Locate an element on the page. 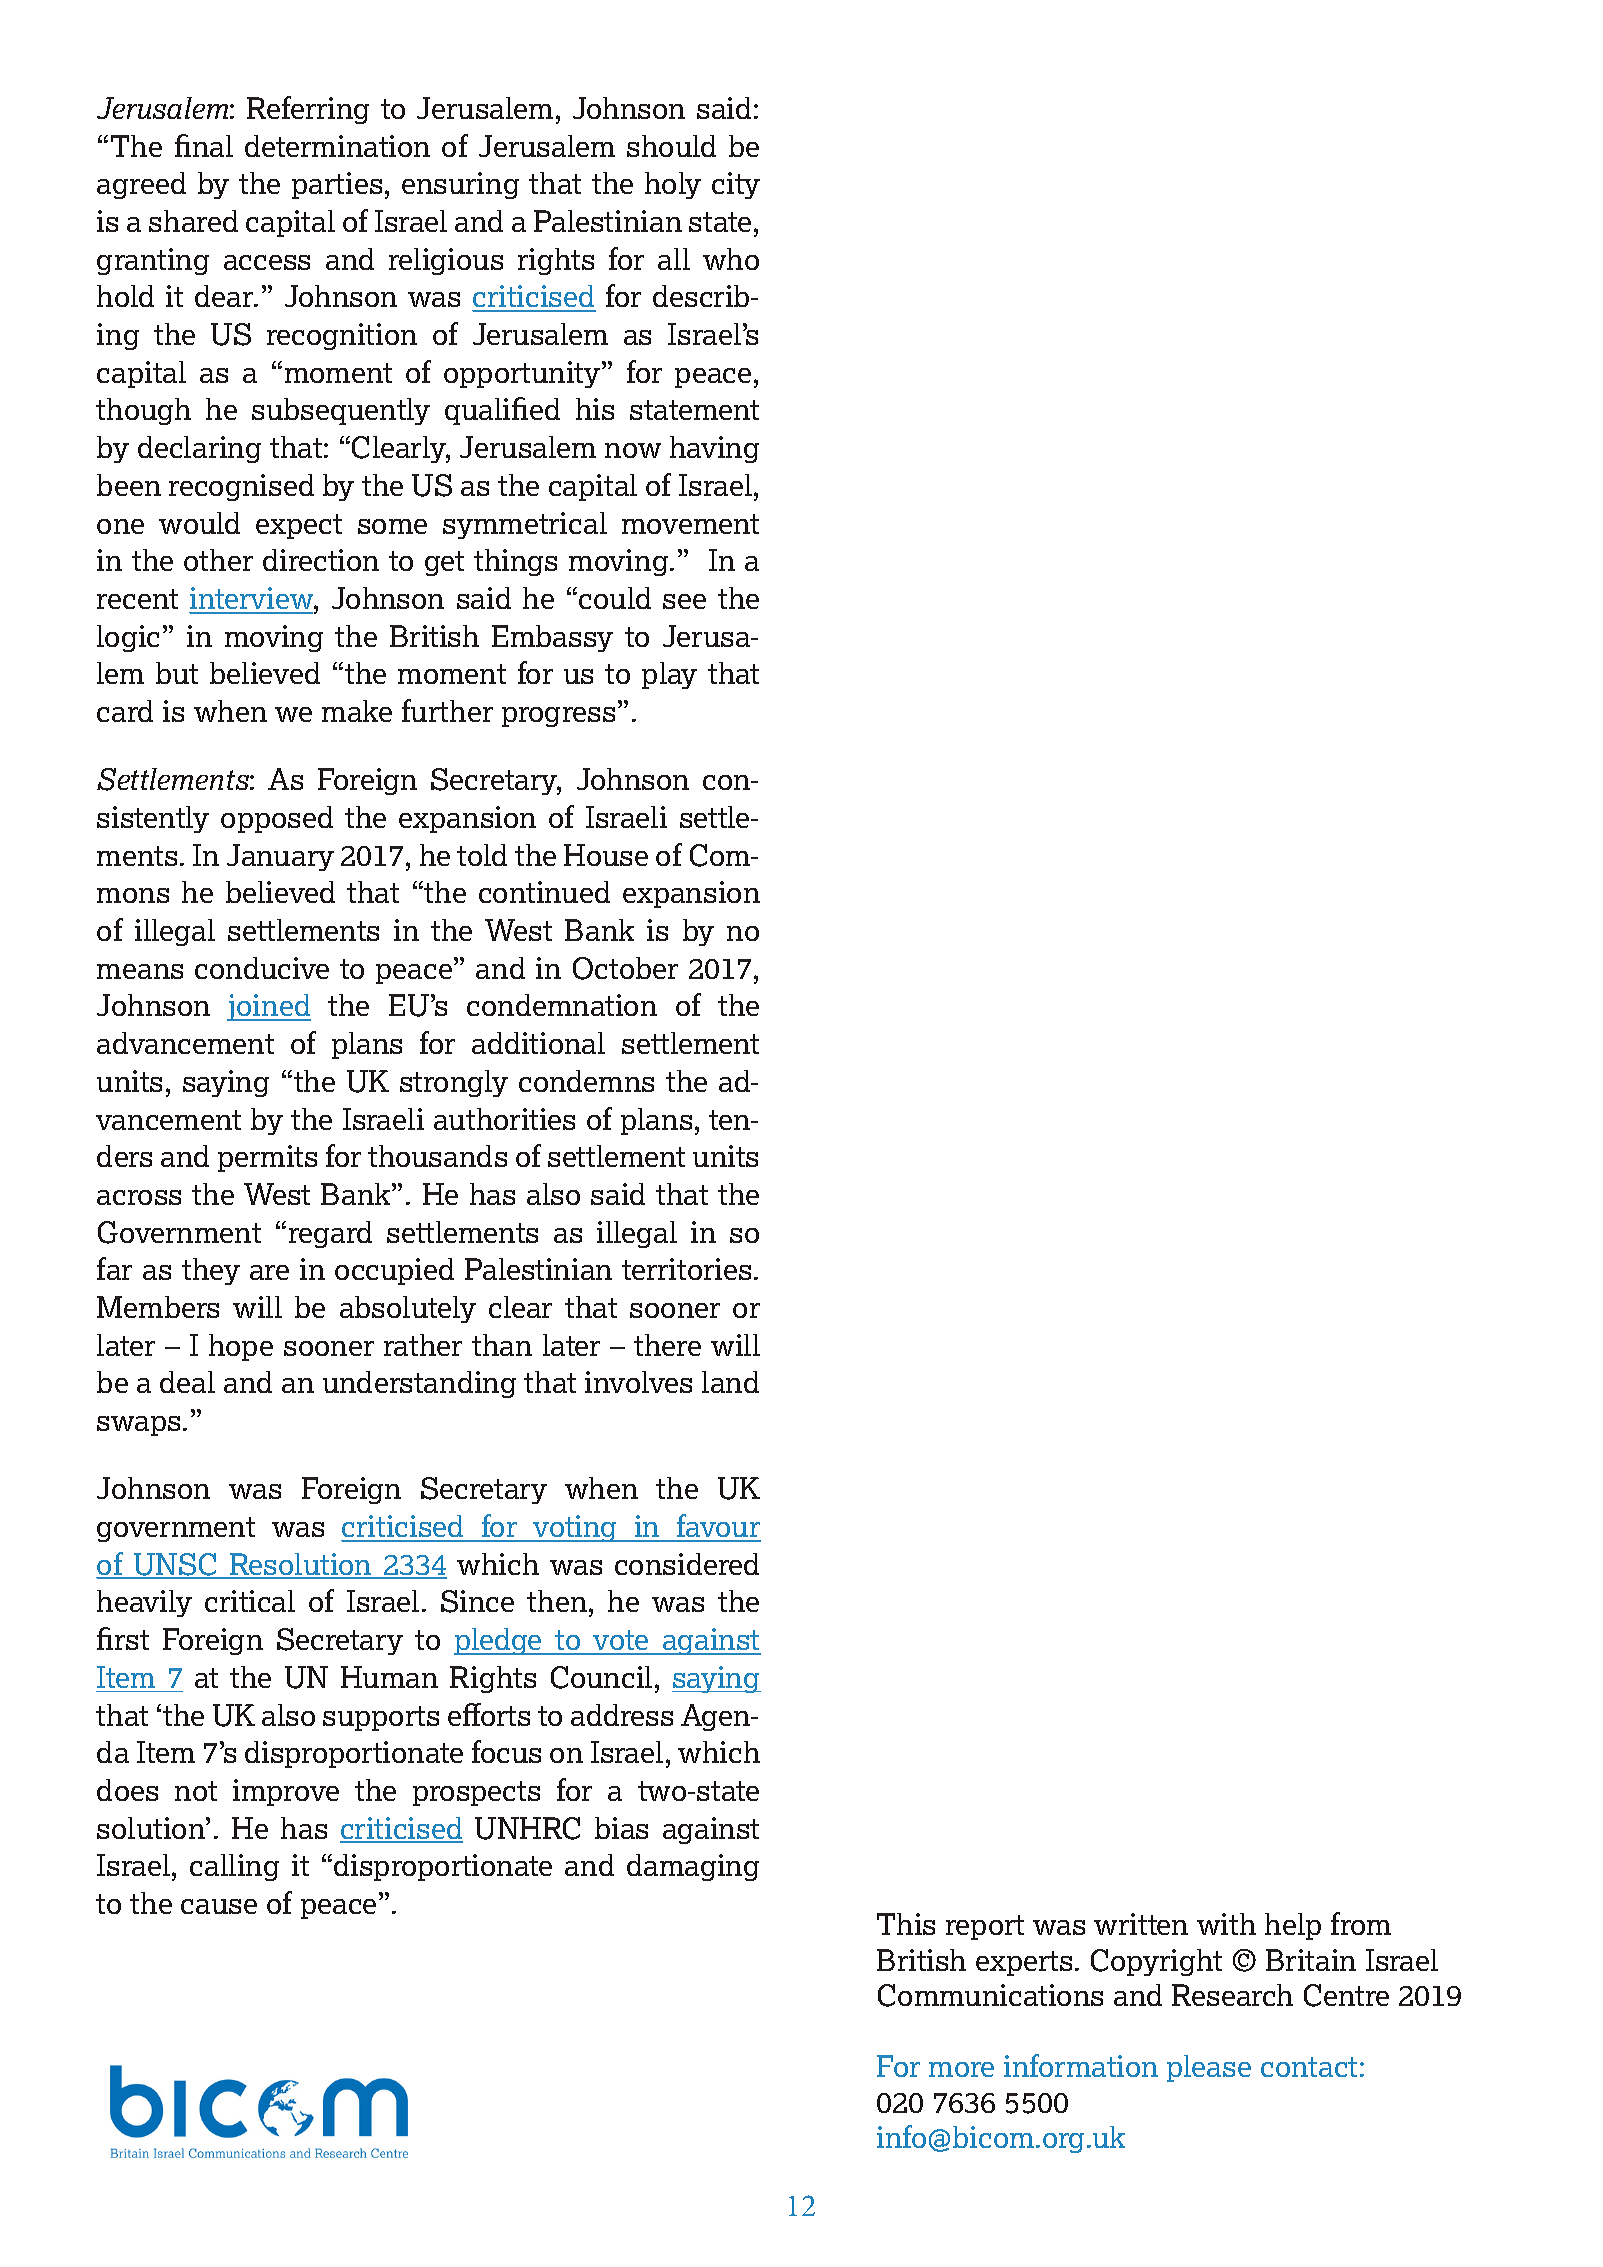 This image has height=2267, width=1603. Research is located at coordinates (1232, 1995).
